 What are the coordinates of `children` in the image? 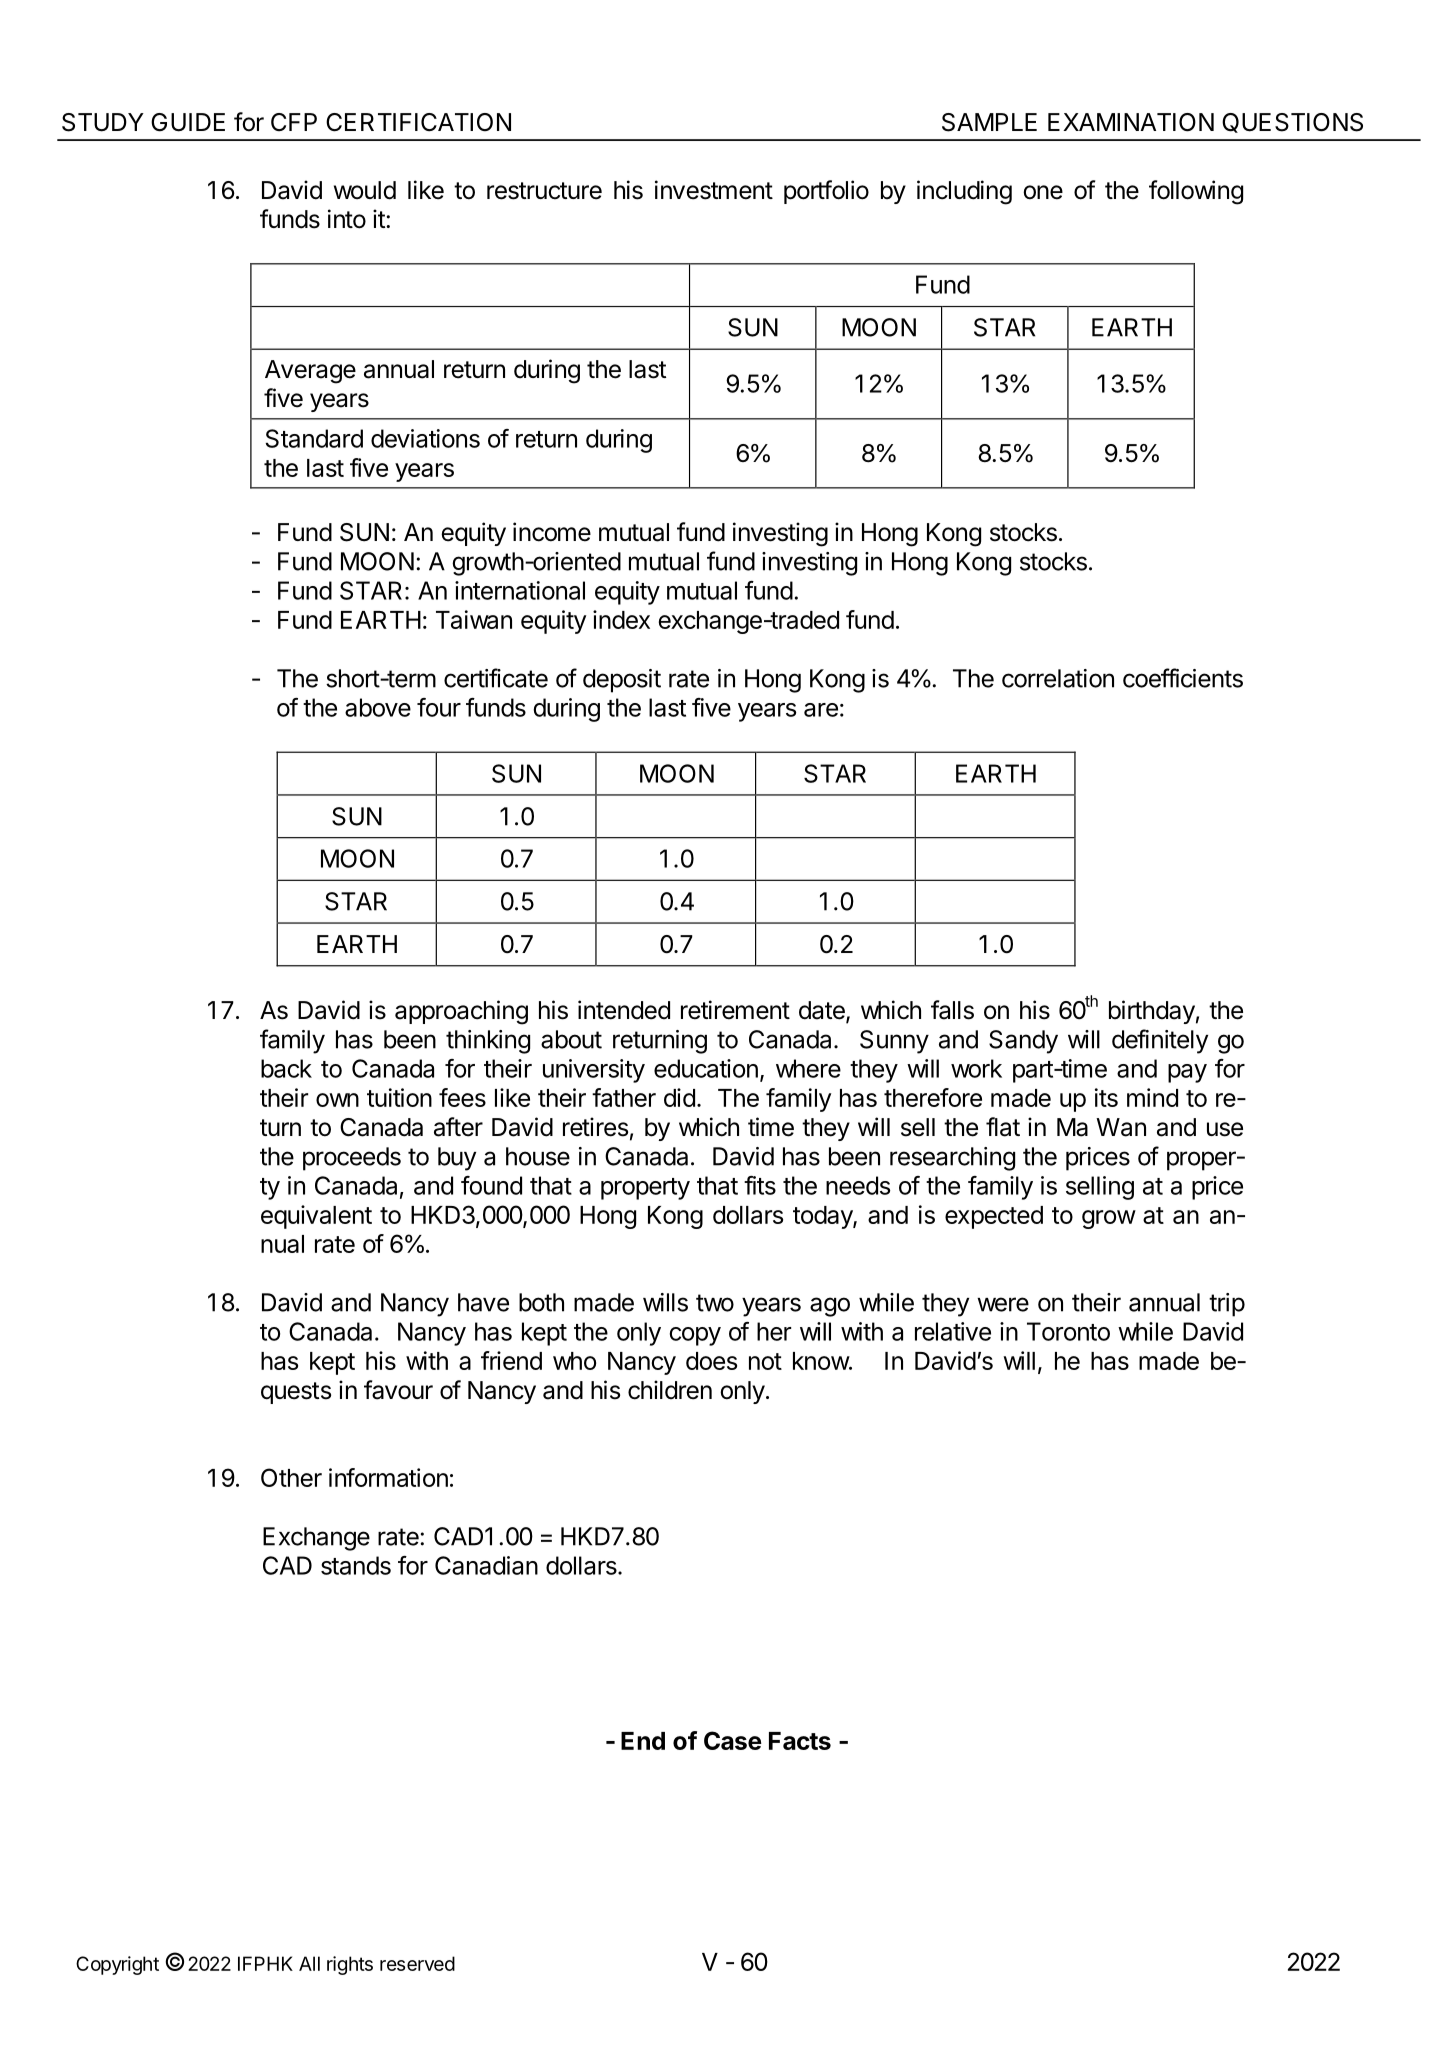 It's located at (670, 1390).
